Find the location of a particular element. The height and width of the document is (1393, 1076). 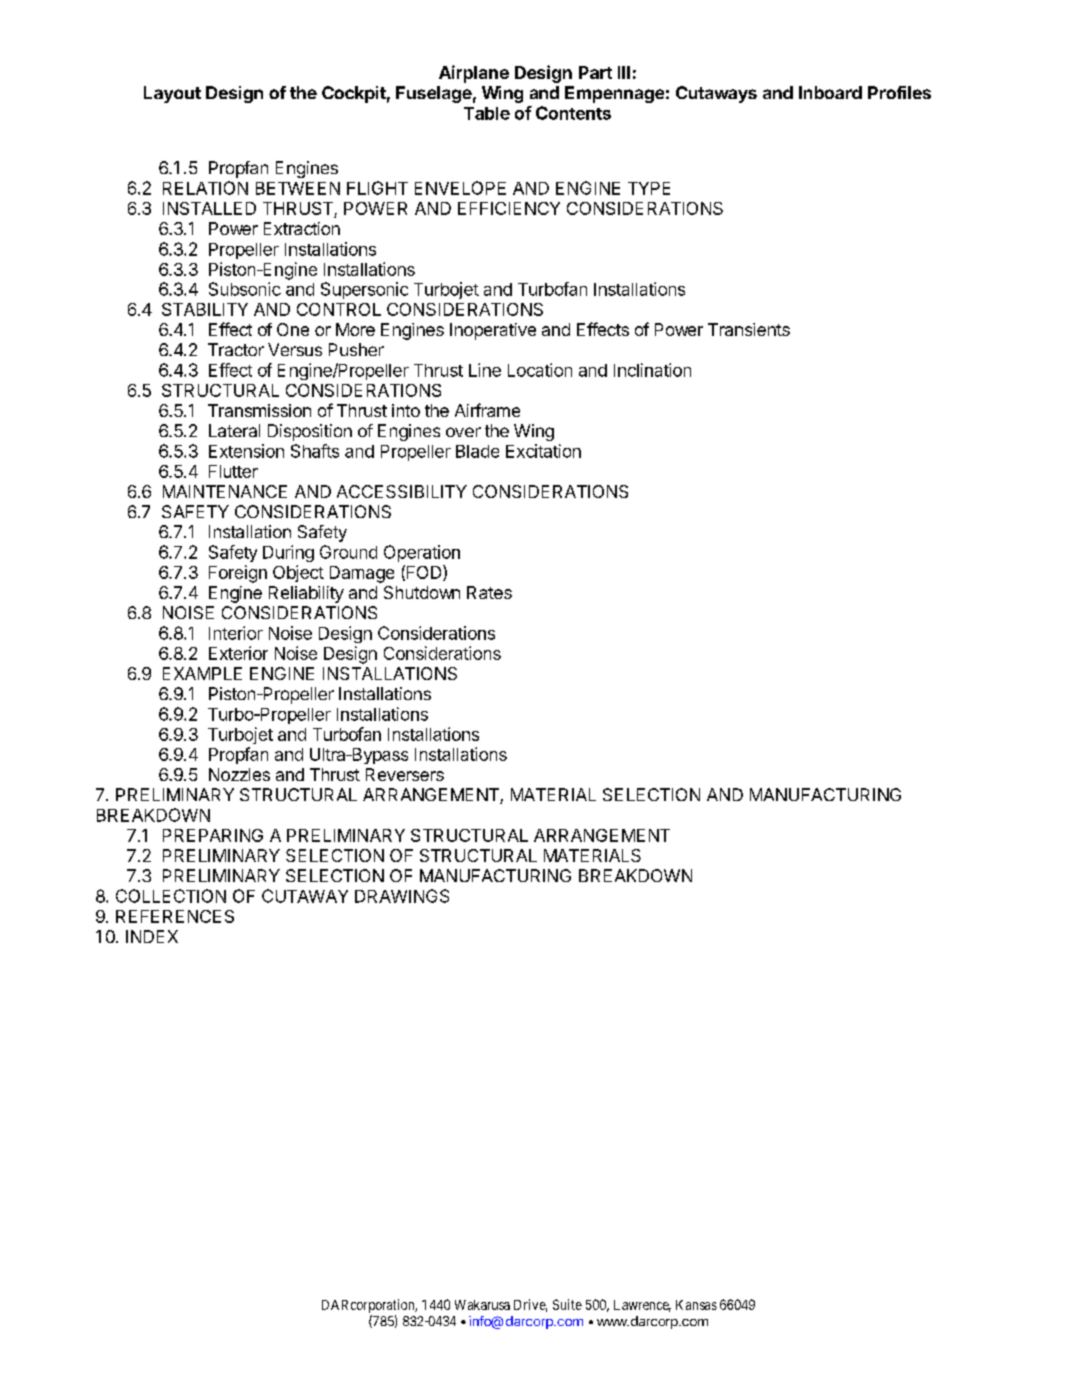

Layout is located at coordinates (172, 94).
